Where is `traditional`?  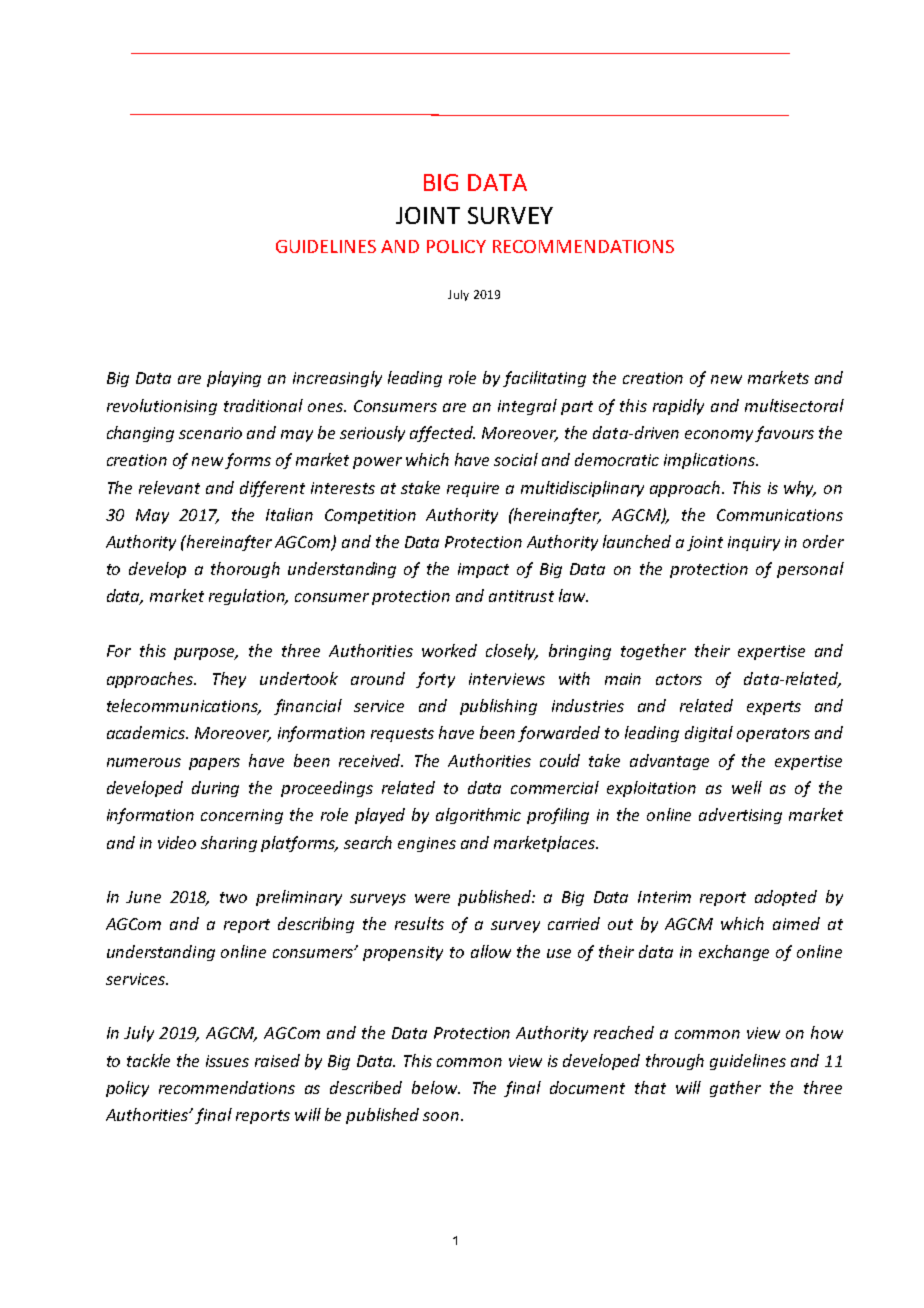 traditional is located at coordinates (263, 405).
